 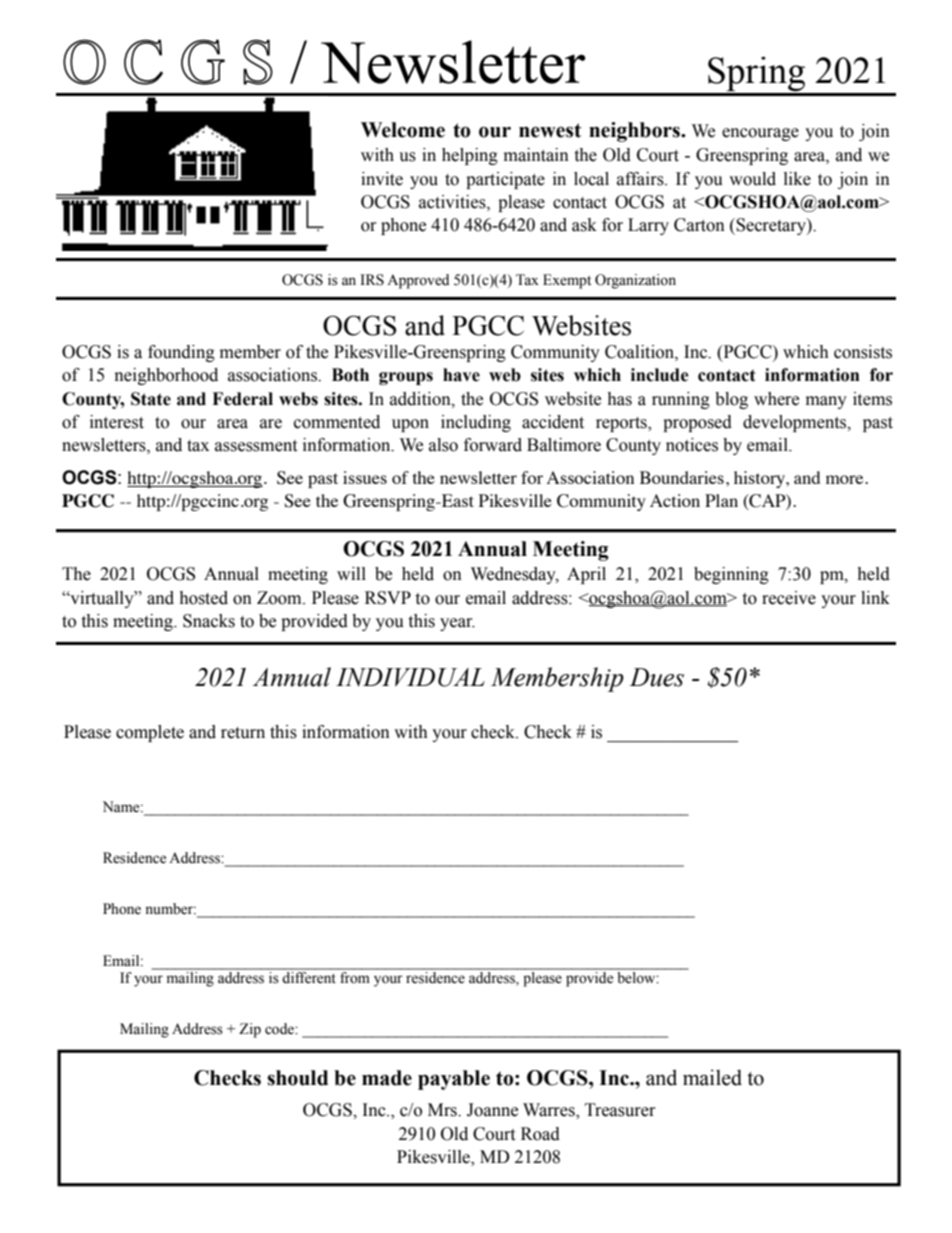 I want to click on assessment, so click(x=256, y=446).
